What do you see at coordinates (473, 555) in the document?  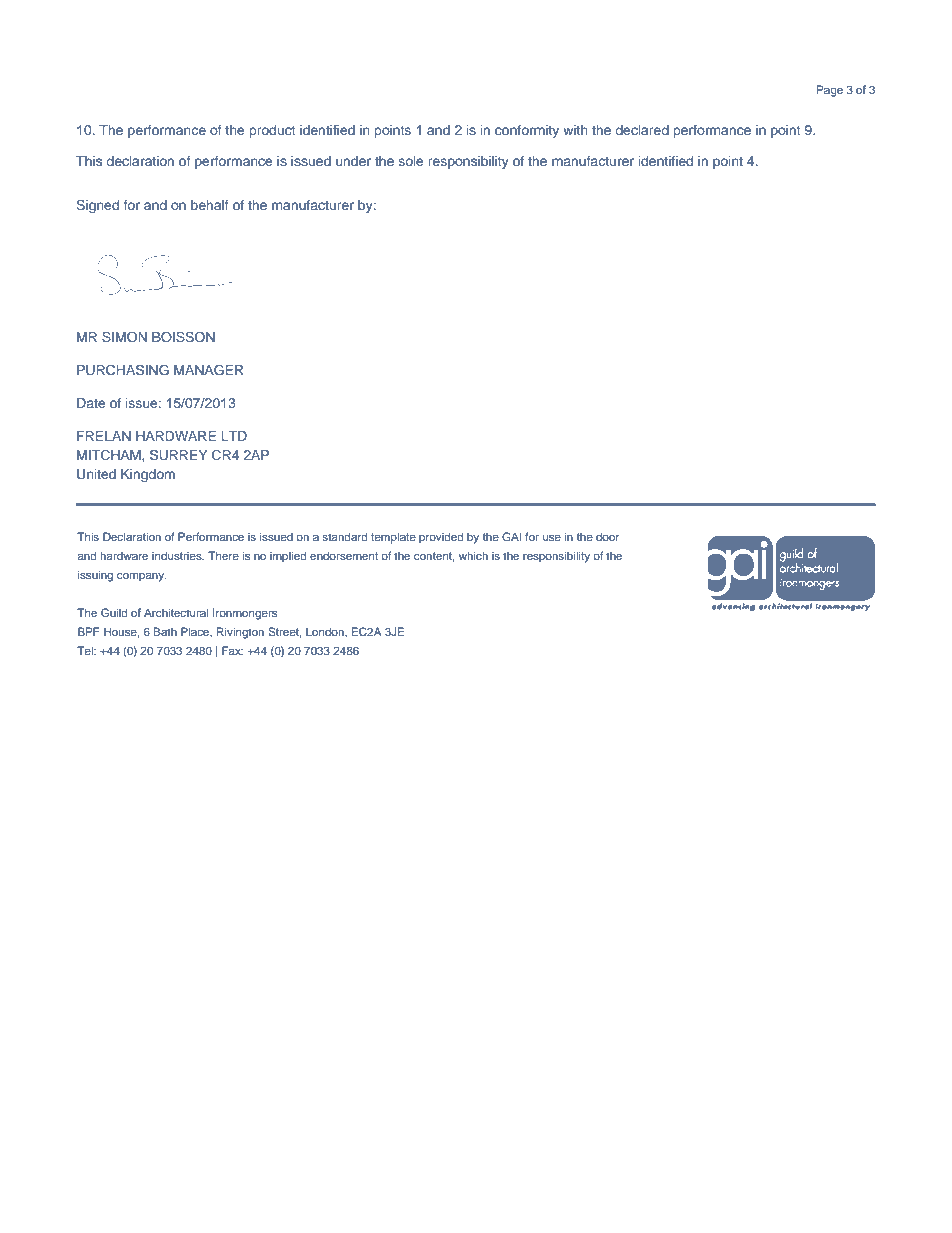 I see `which` at bounding box center [473, 555].
